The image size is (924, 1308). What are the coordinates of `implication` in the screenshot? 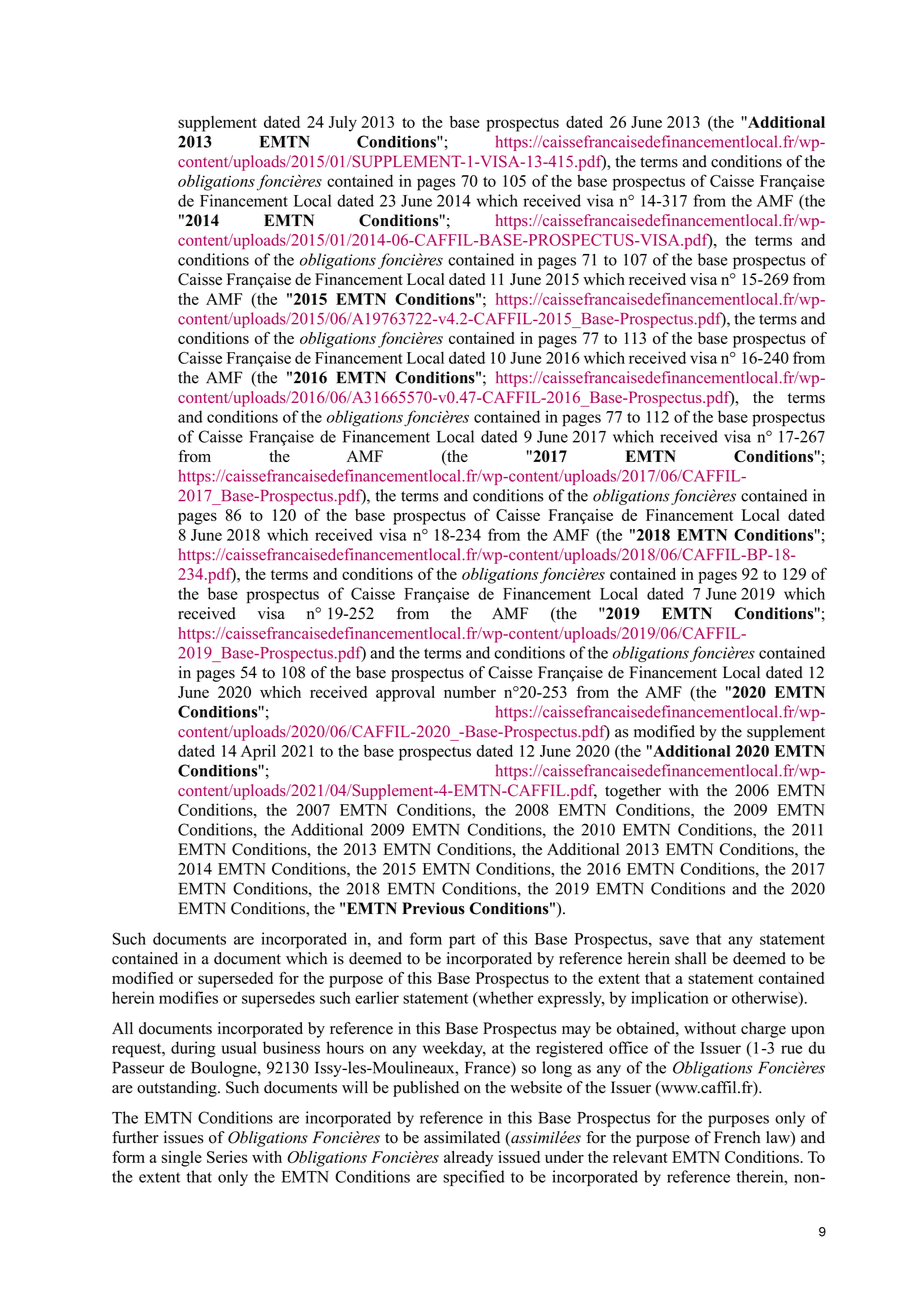 It's located at (670, 999).
